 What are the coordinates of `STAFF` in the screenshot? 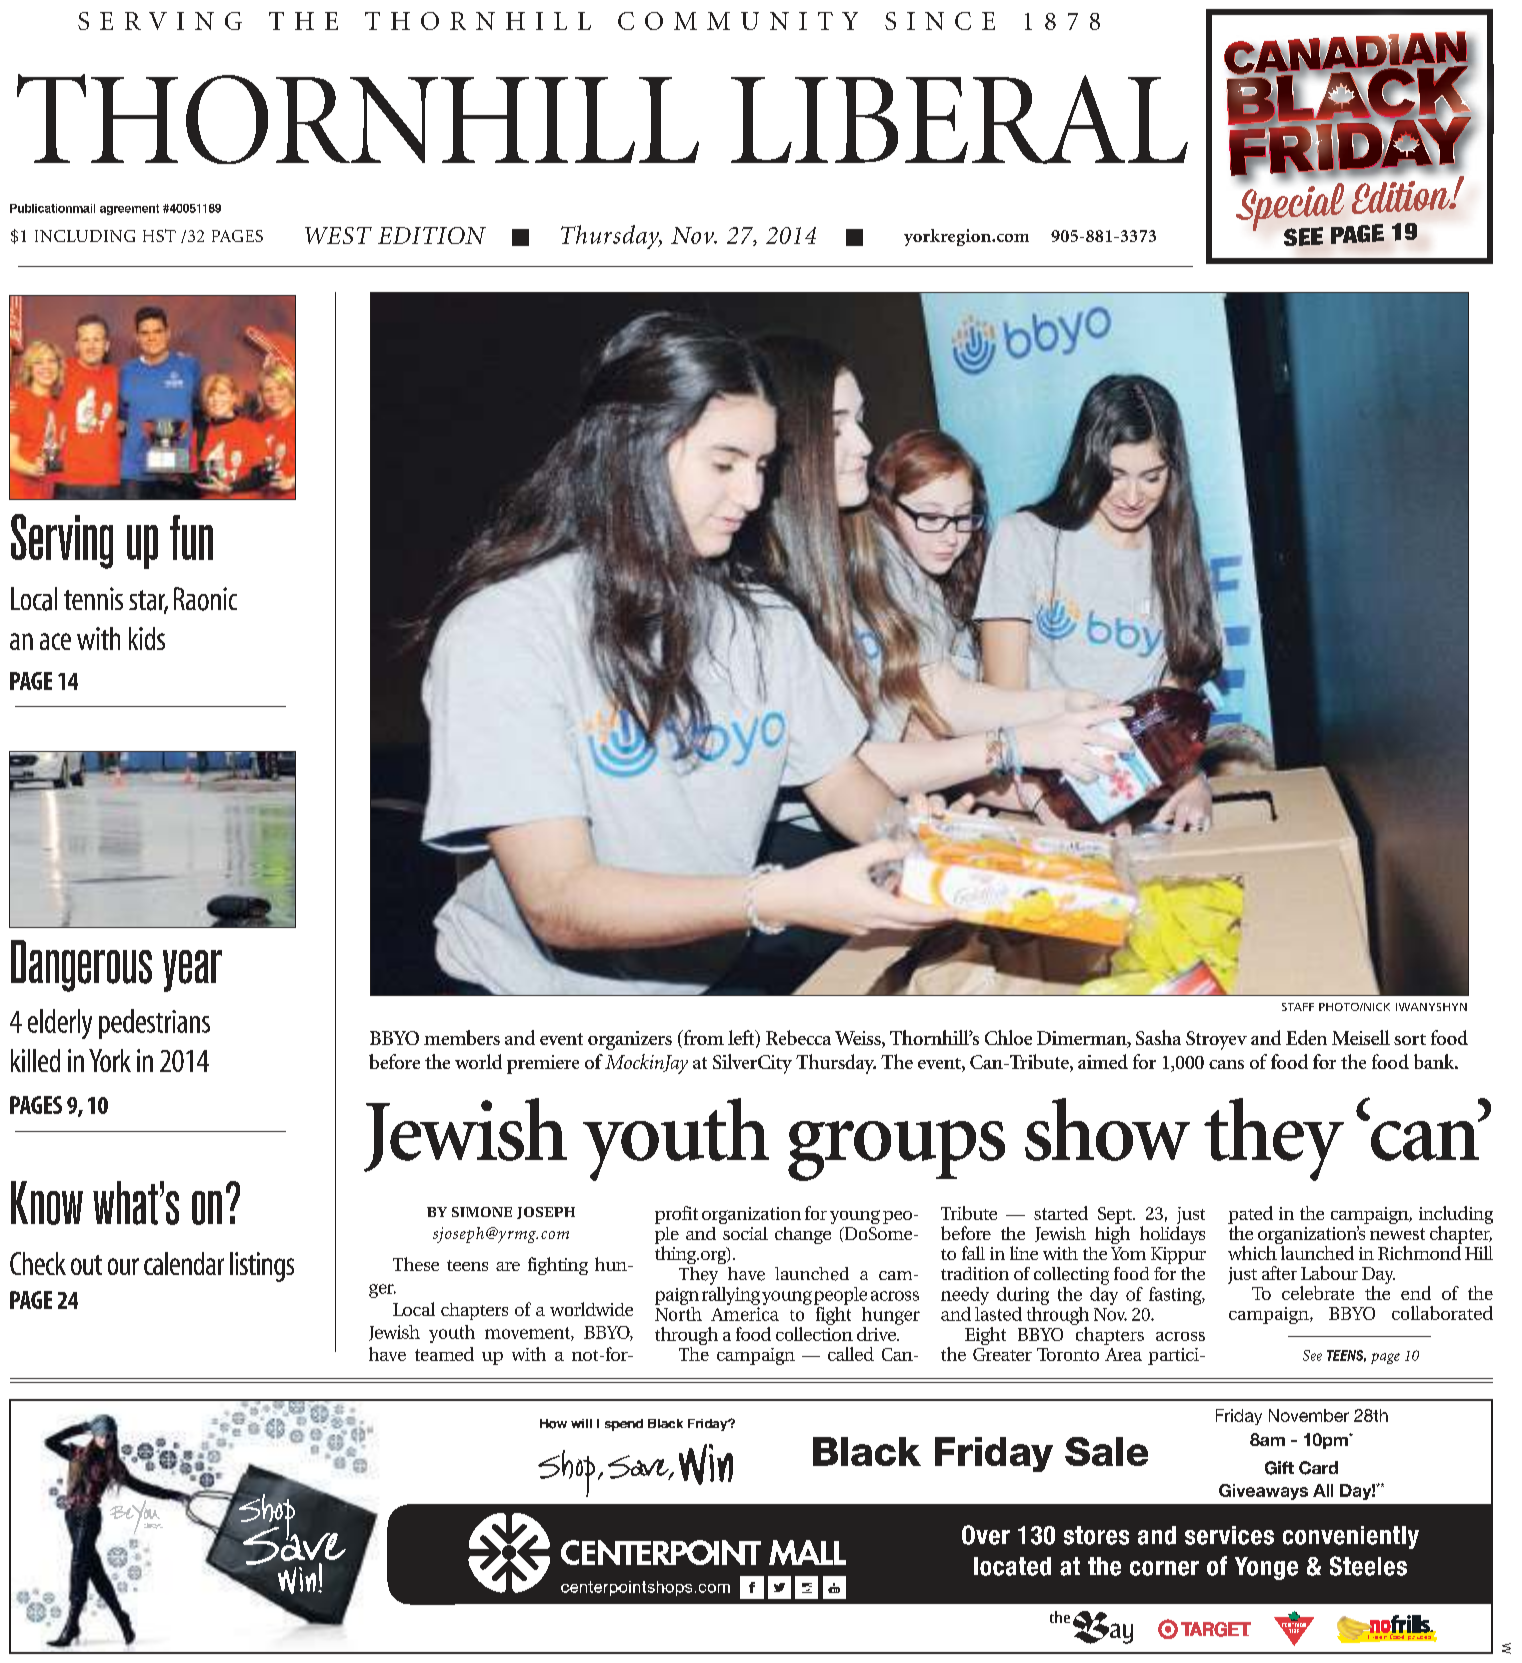 It's located at (1298, 1007).
